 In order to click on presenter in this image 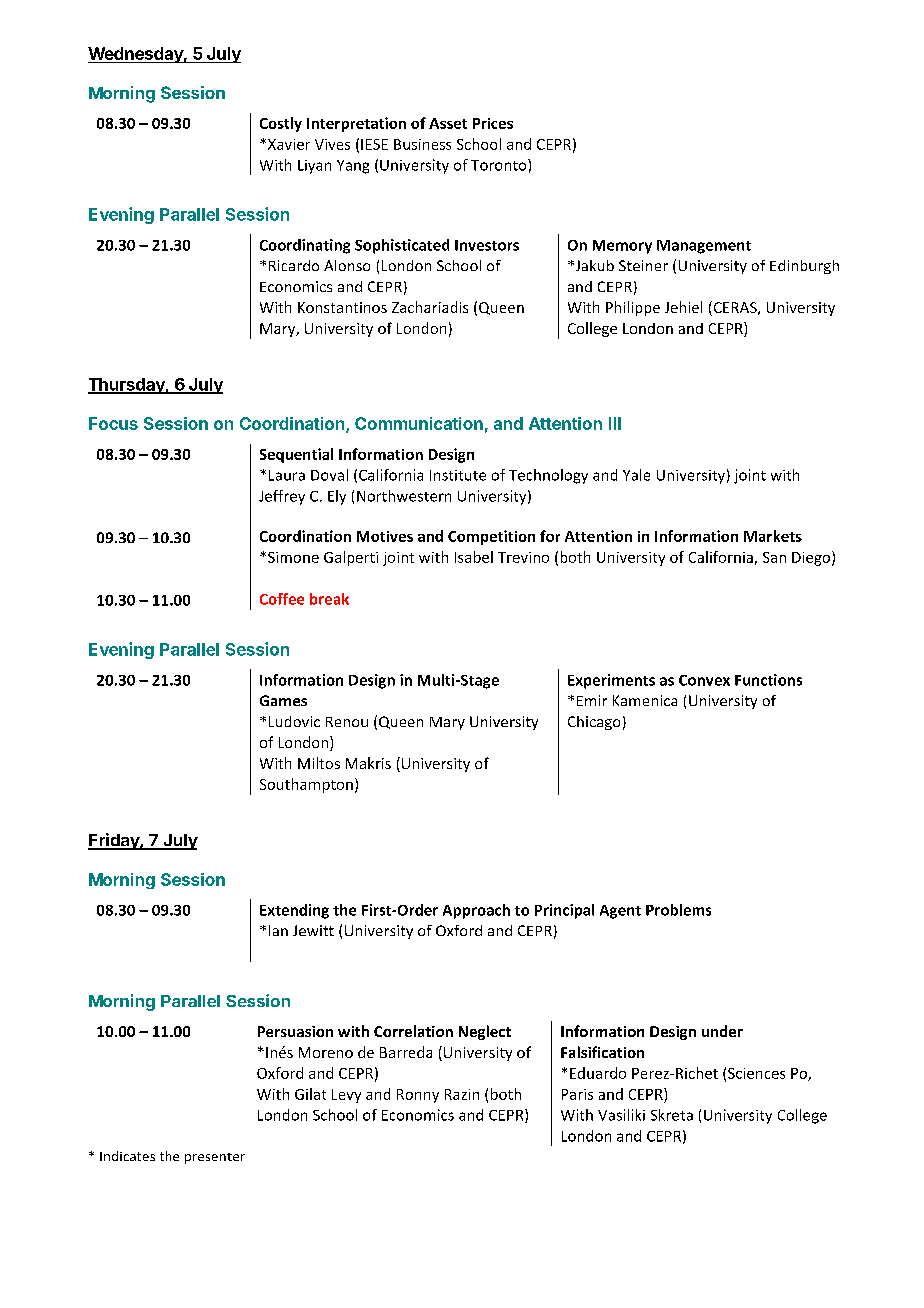, I will do `click(215, 1158)`.
